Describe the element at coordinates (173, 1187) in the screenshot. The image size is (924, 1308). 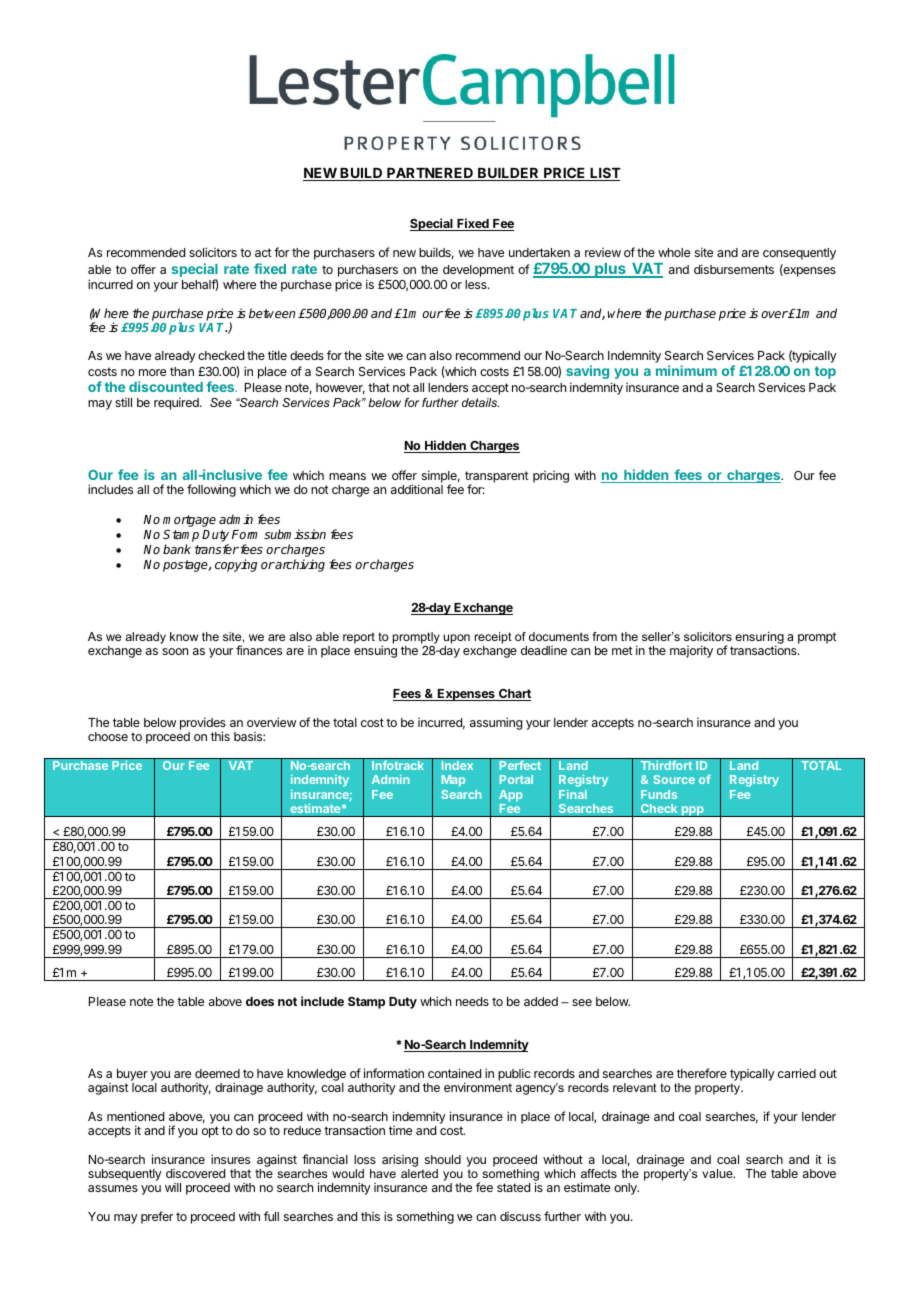
I see `will` at that location.
